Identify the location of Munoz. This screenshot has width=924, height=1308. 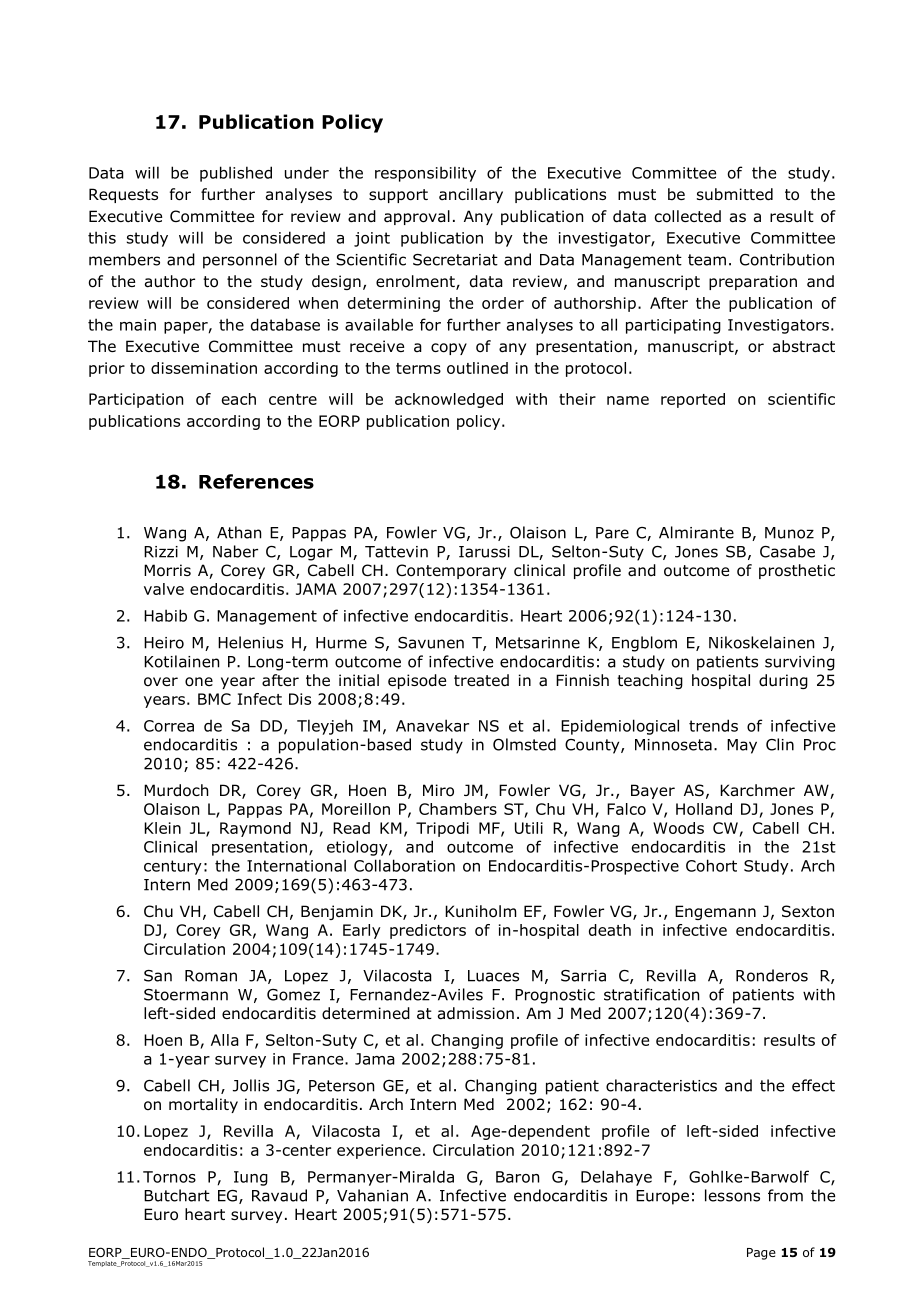
(789, 533).
